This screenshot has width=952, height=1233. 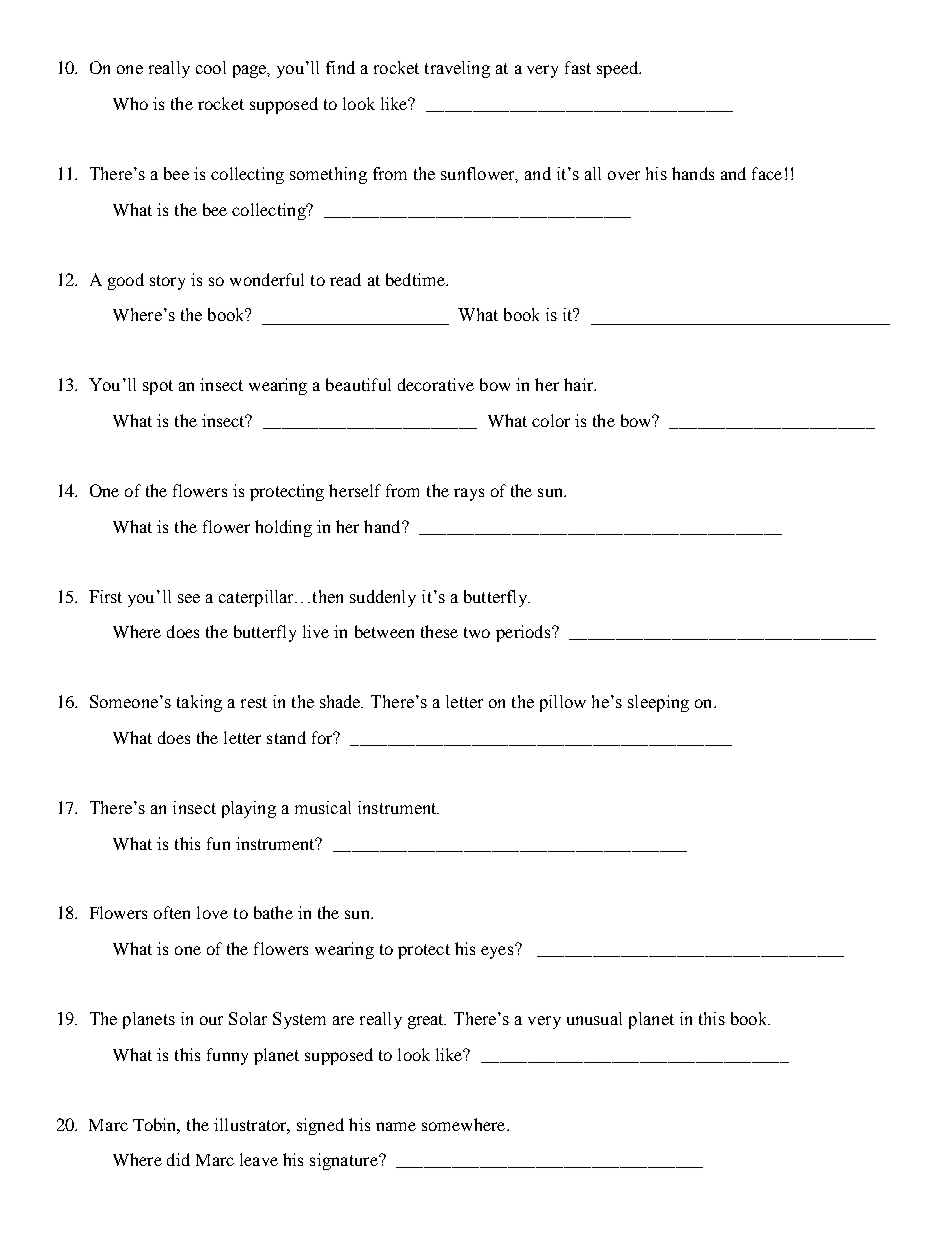 What do you see at coordinates (178, 1159) in the screenshot?
I see `did` at bounding box center [178, 1159].
